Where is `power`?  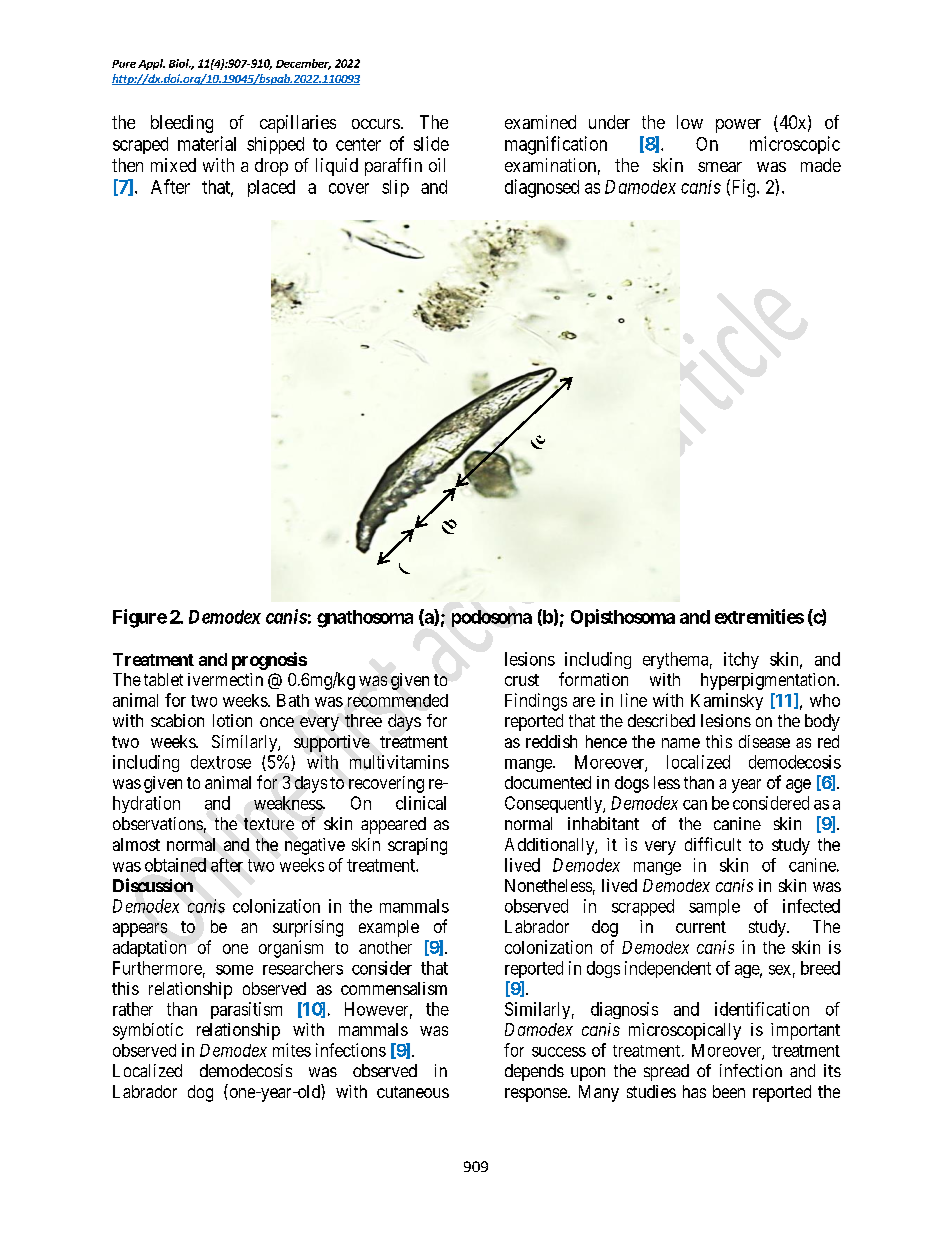 power is located at coordinates (738, 126).
